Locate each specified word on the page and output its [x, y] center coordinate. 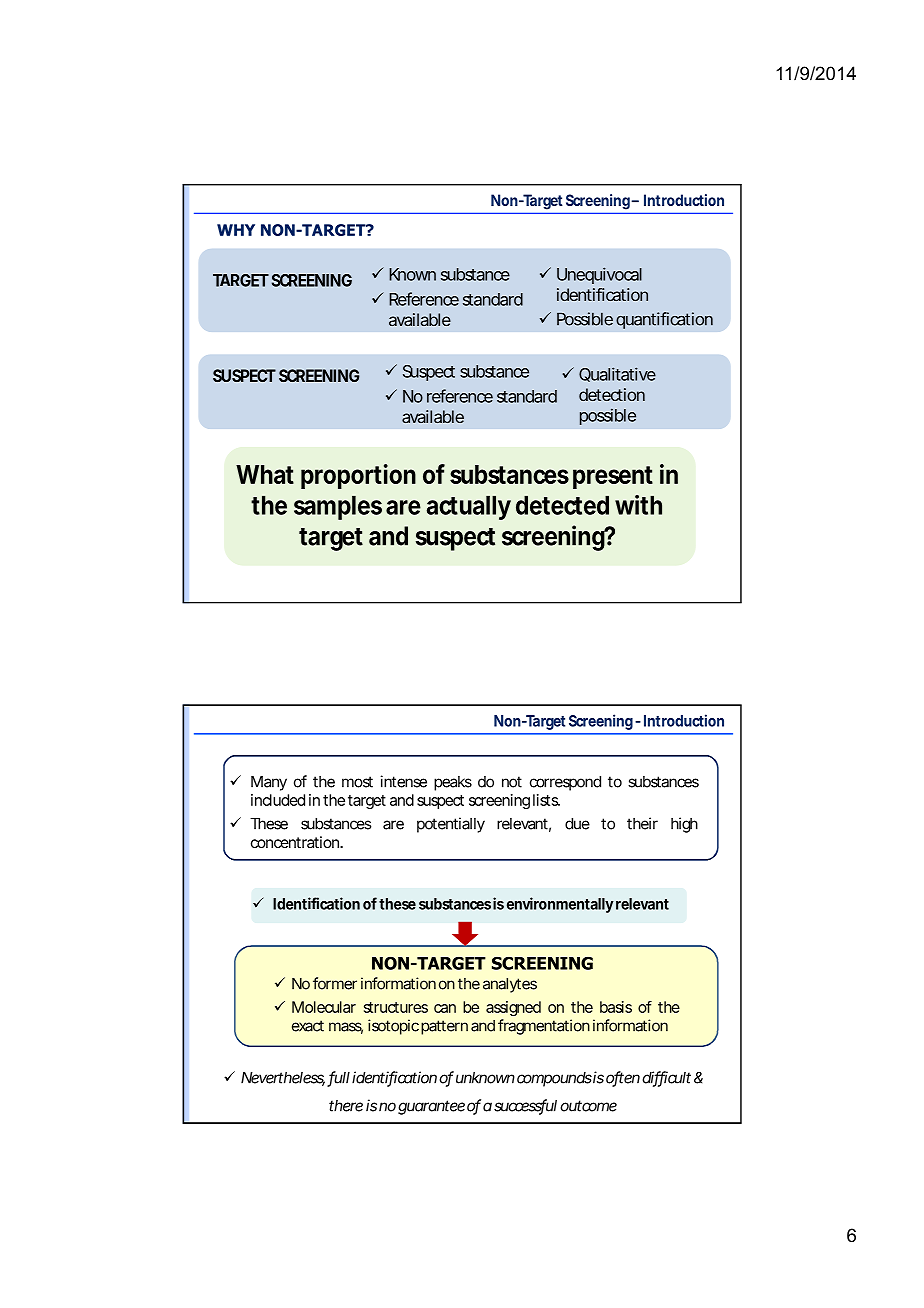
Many [269, 783]
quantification [664, 320]
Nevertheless [283, 1079]
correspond [565, 783]
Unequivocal [599, 275]
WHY [236, 230]
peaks [453, 783]
